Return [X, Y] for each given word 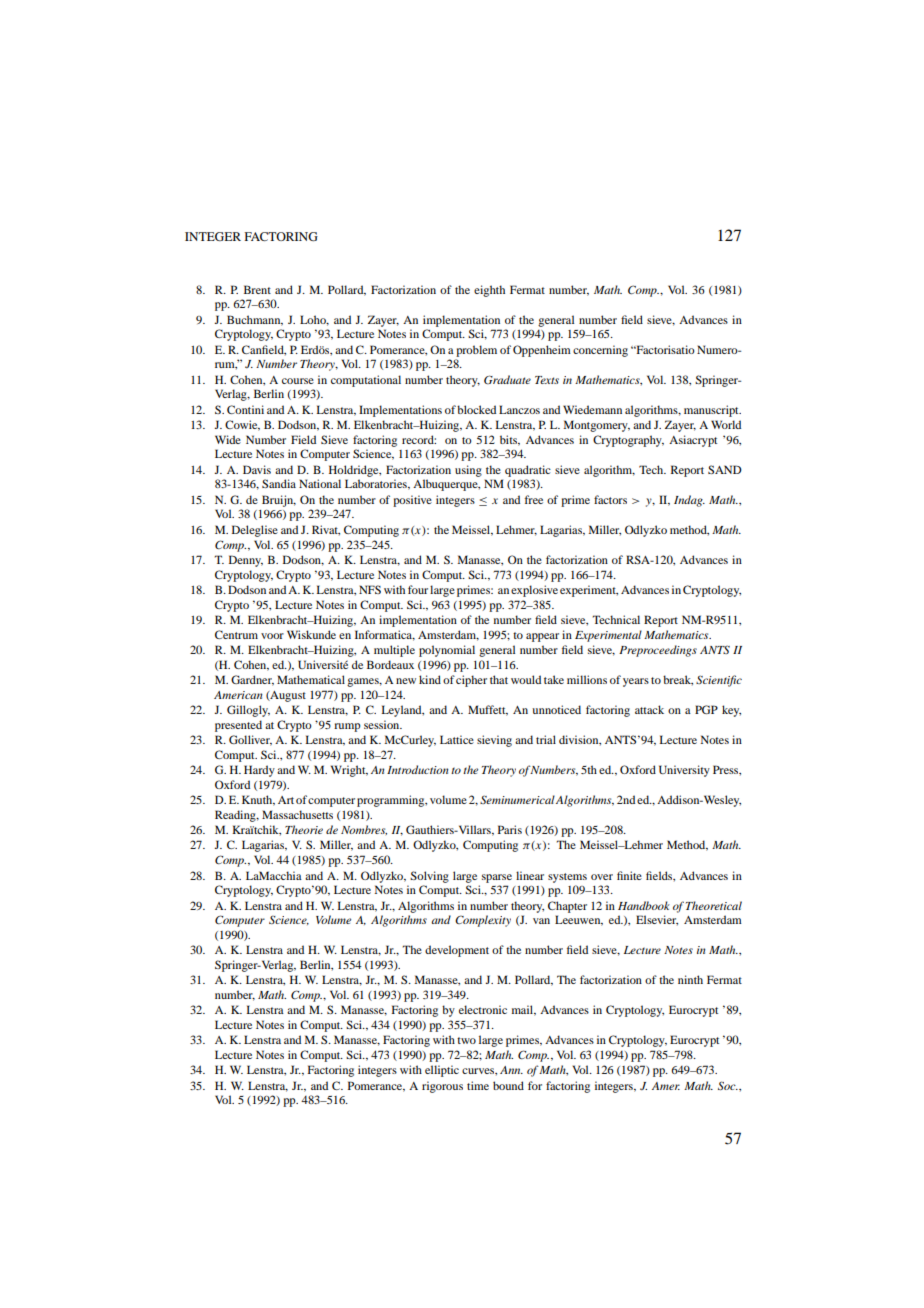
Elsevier [657, 920]
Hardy [259, 771]
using [468, 471]
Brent [257, 289]
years [636, 682]
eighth [489, 291]
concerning [600, 351]
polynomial [447, 651]
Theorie [304, 829]
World [726, 424]
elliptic [442, 1071]
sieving [494, 741]
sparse [497, 878]
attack [649, 709]
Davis [257, 469]
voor [272, 636]
